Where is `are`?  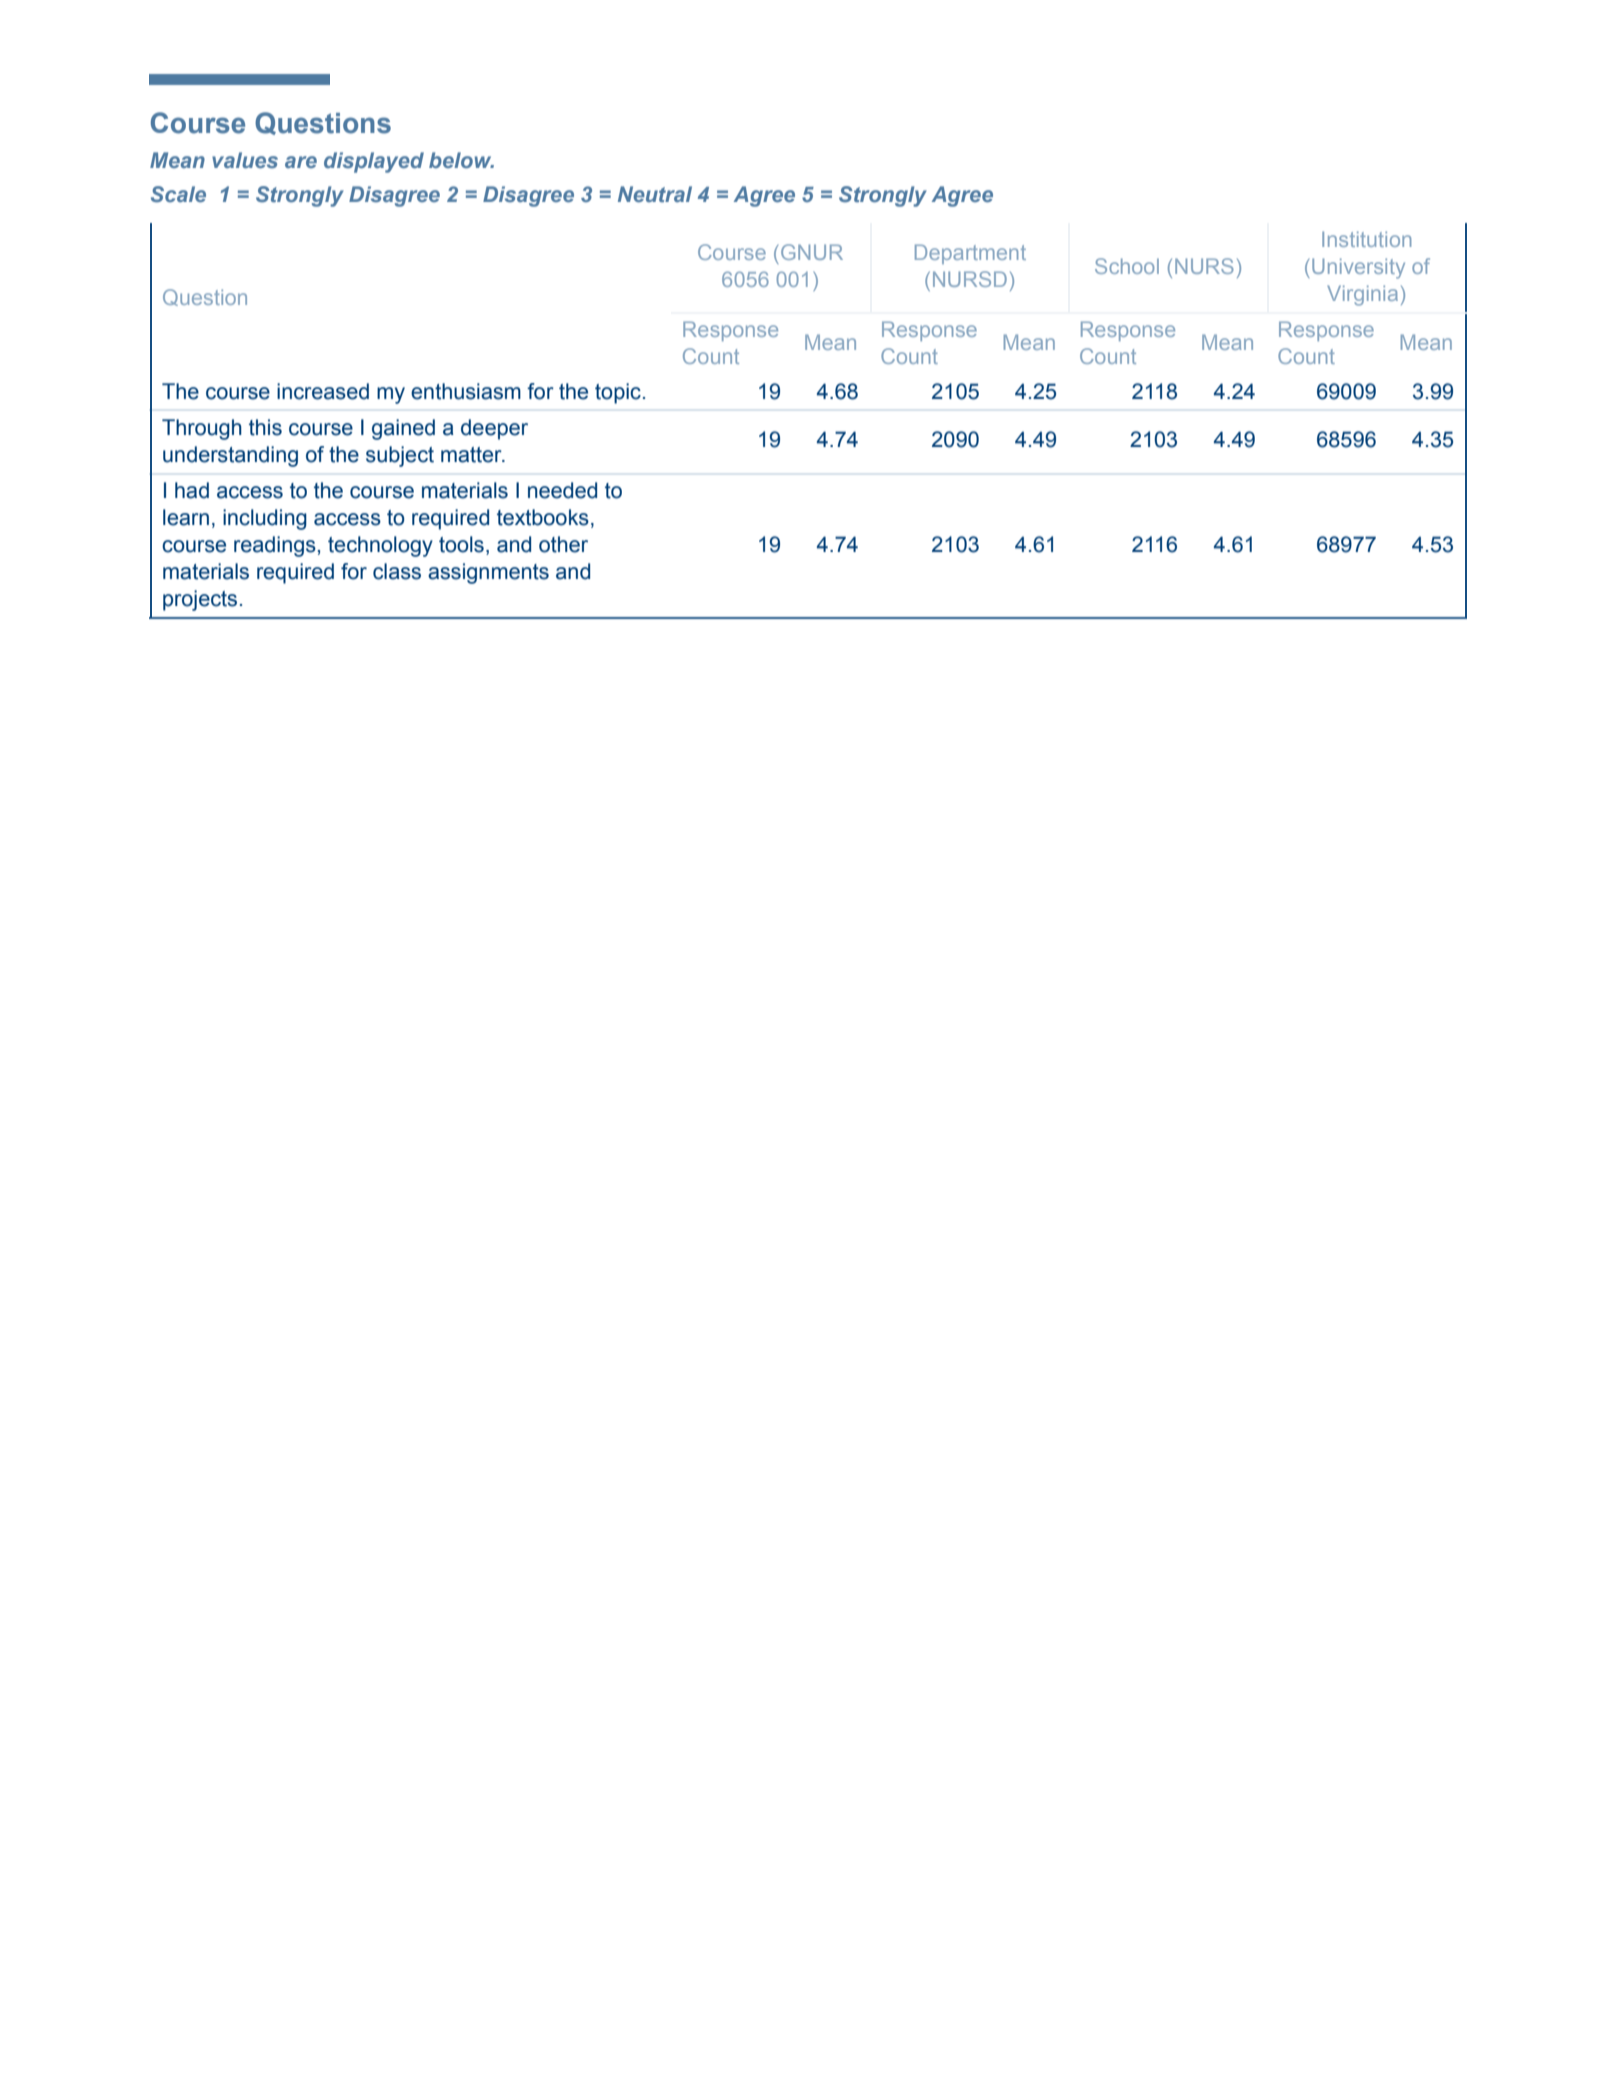 are is located at coordinates (301, 162).
